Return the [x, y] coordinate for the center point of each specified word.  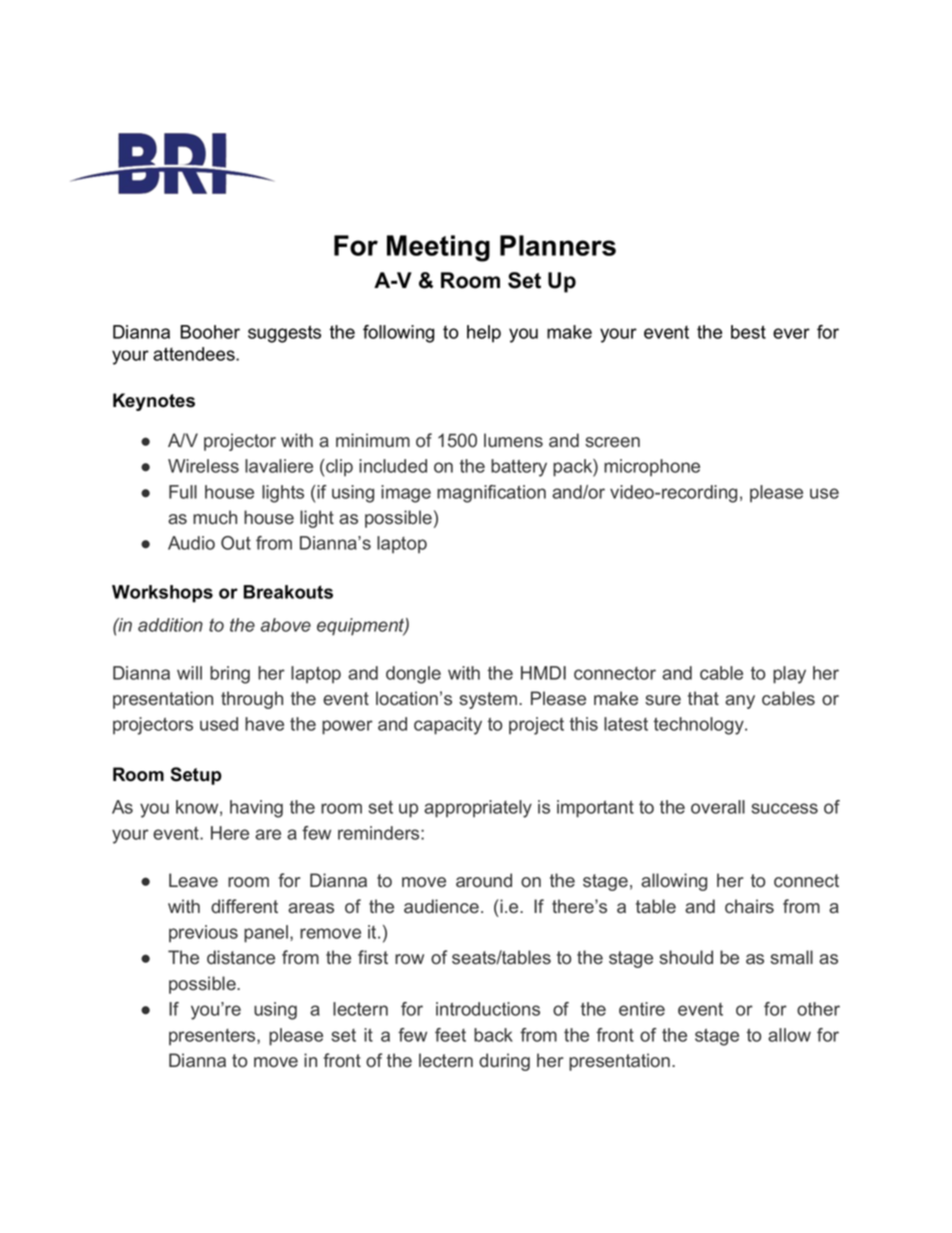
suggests [284, 334]
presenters [213, 1037]
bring [230, 675]
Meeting [438, 248]
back [493, 1035]
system [489, 700]
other [818, 1009]
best [748, 332]
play [789, 675]
